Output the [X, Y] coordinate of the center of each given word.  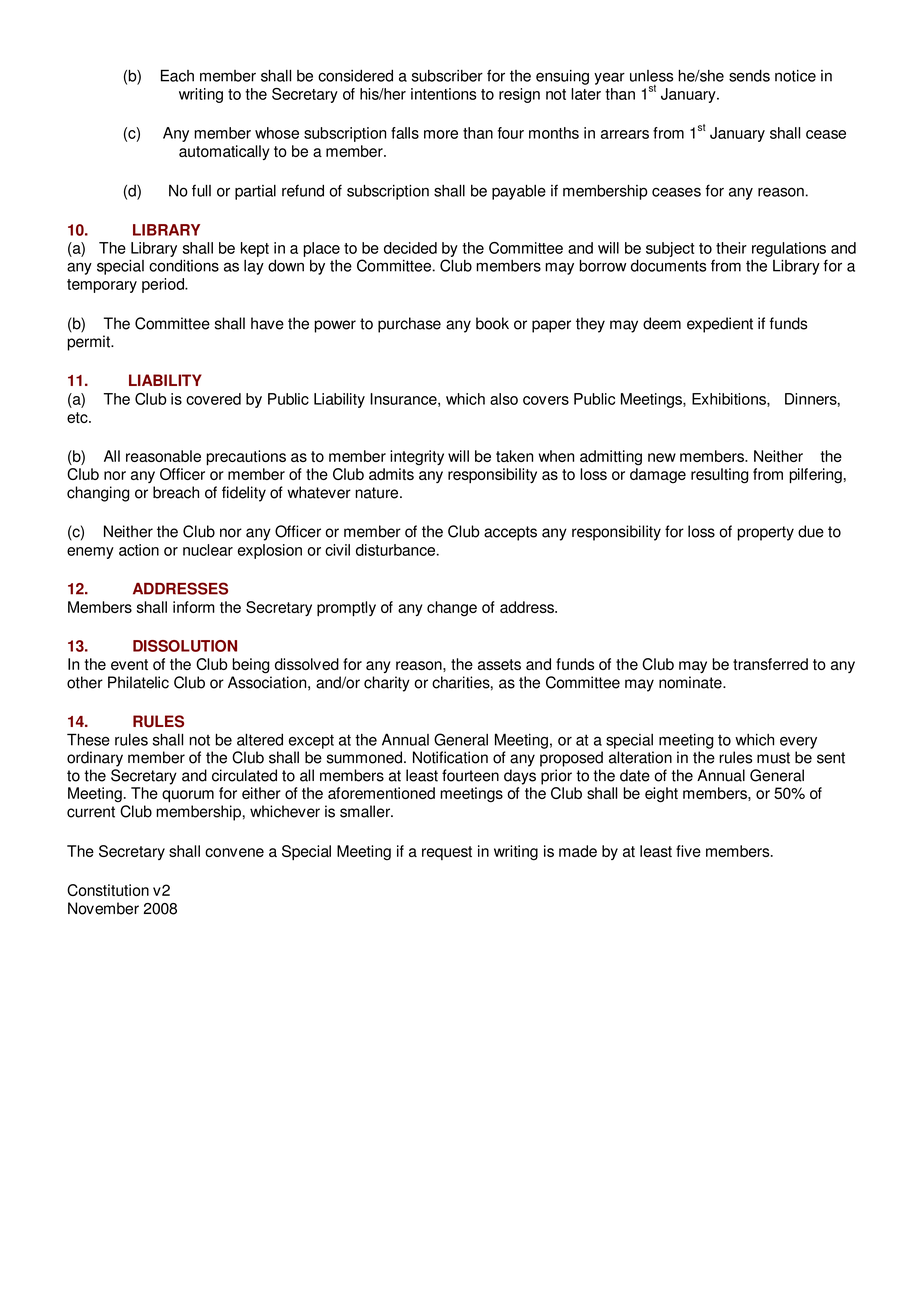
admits [391, 474]
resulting [720, 476]
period [164, 285]
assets [499, 664]
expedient [720, 325]
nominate [691, 682]
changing [98, 494]
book [492, 323]
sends [749, 75]
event [129, 664]
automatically [224, 152]
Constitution [108, 890]
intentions [443, 94]
